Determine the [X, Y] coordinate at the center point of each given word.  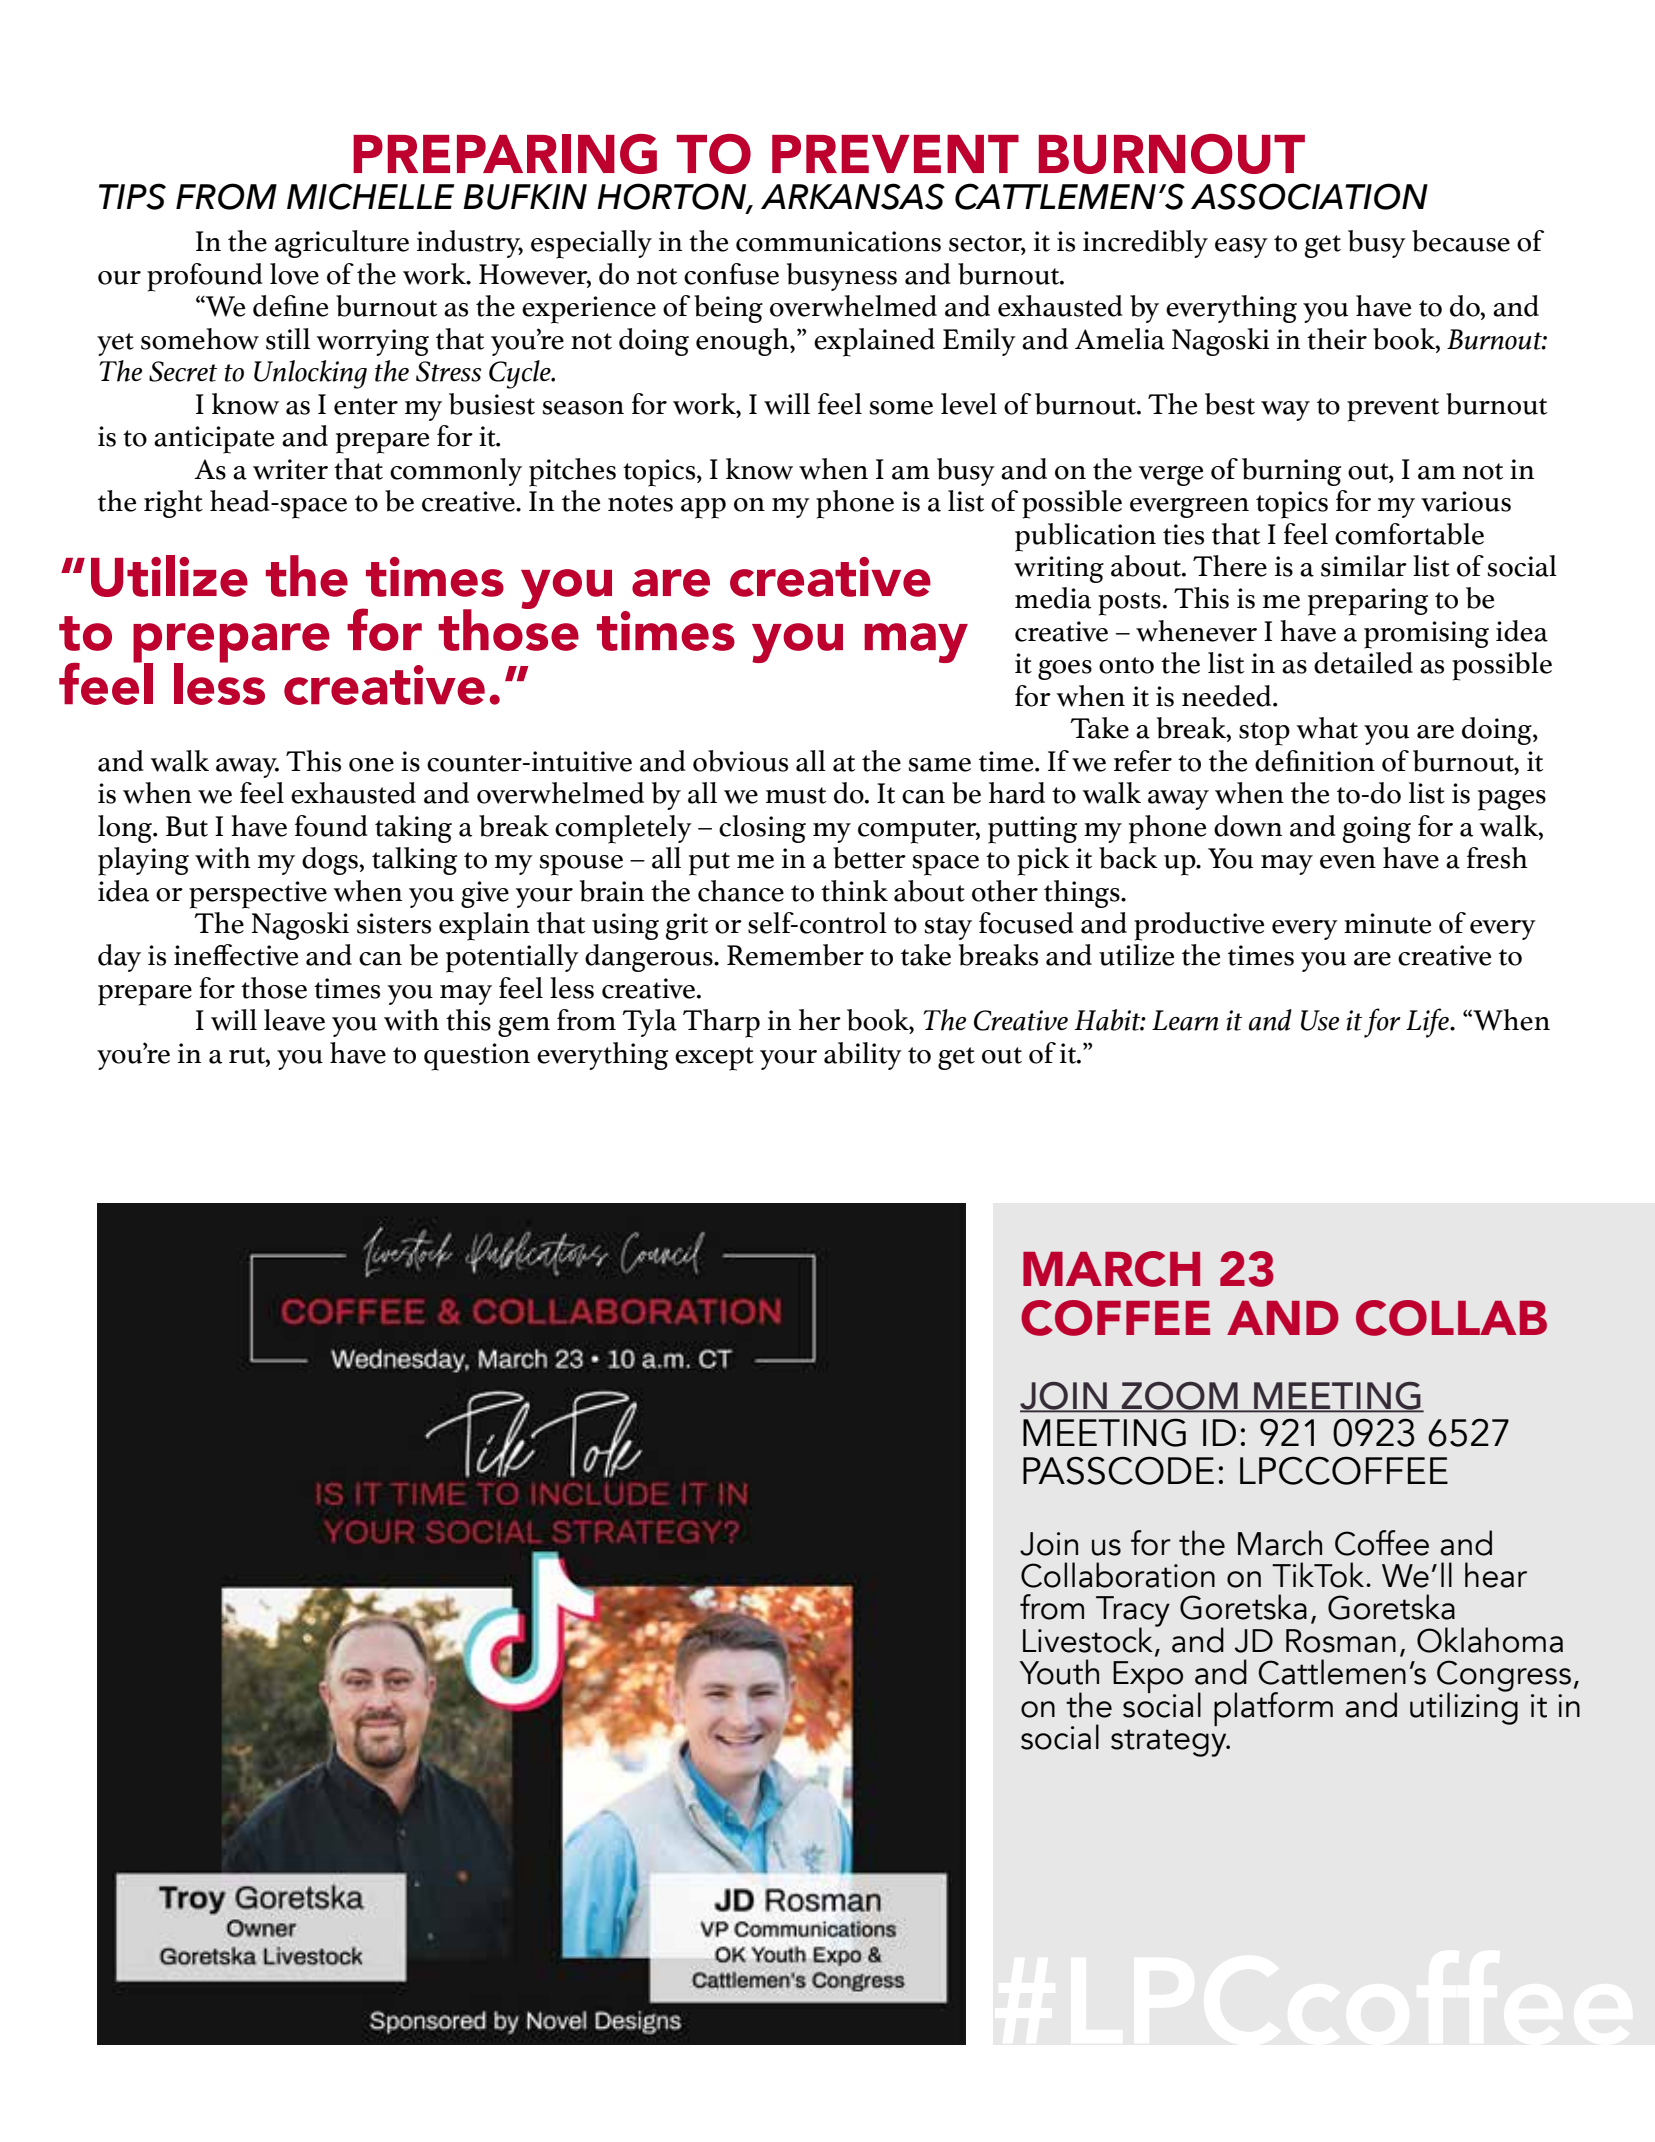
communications [838, 241]
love [294, 274]
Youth [1059, 1672]
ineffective [236, 955]
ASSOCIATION [1309, 196]
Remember [795, 955]
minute [1387, 923]
